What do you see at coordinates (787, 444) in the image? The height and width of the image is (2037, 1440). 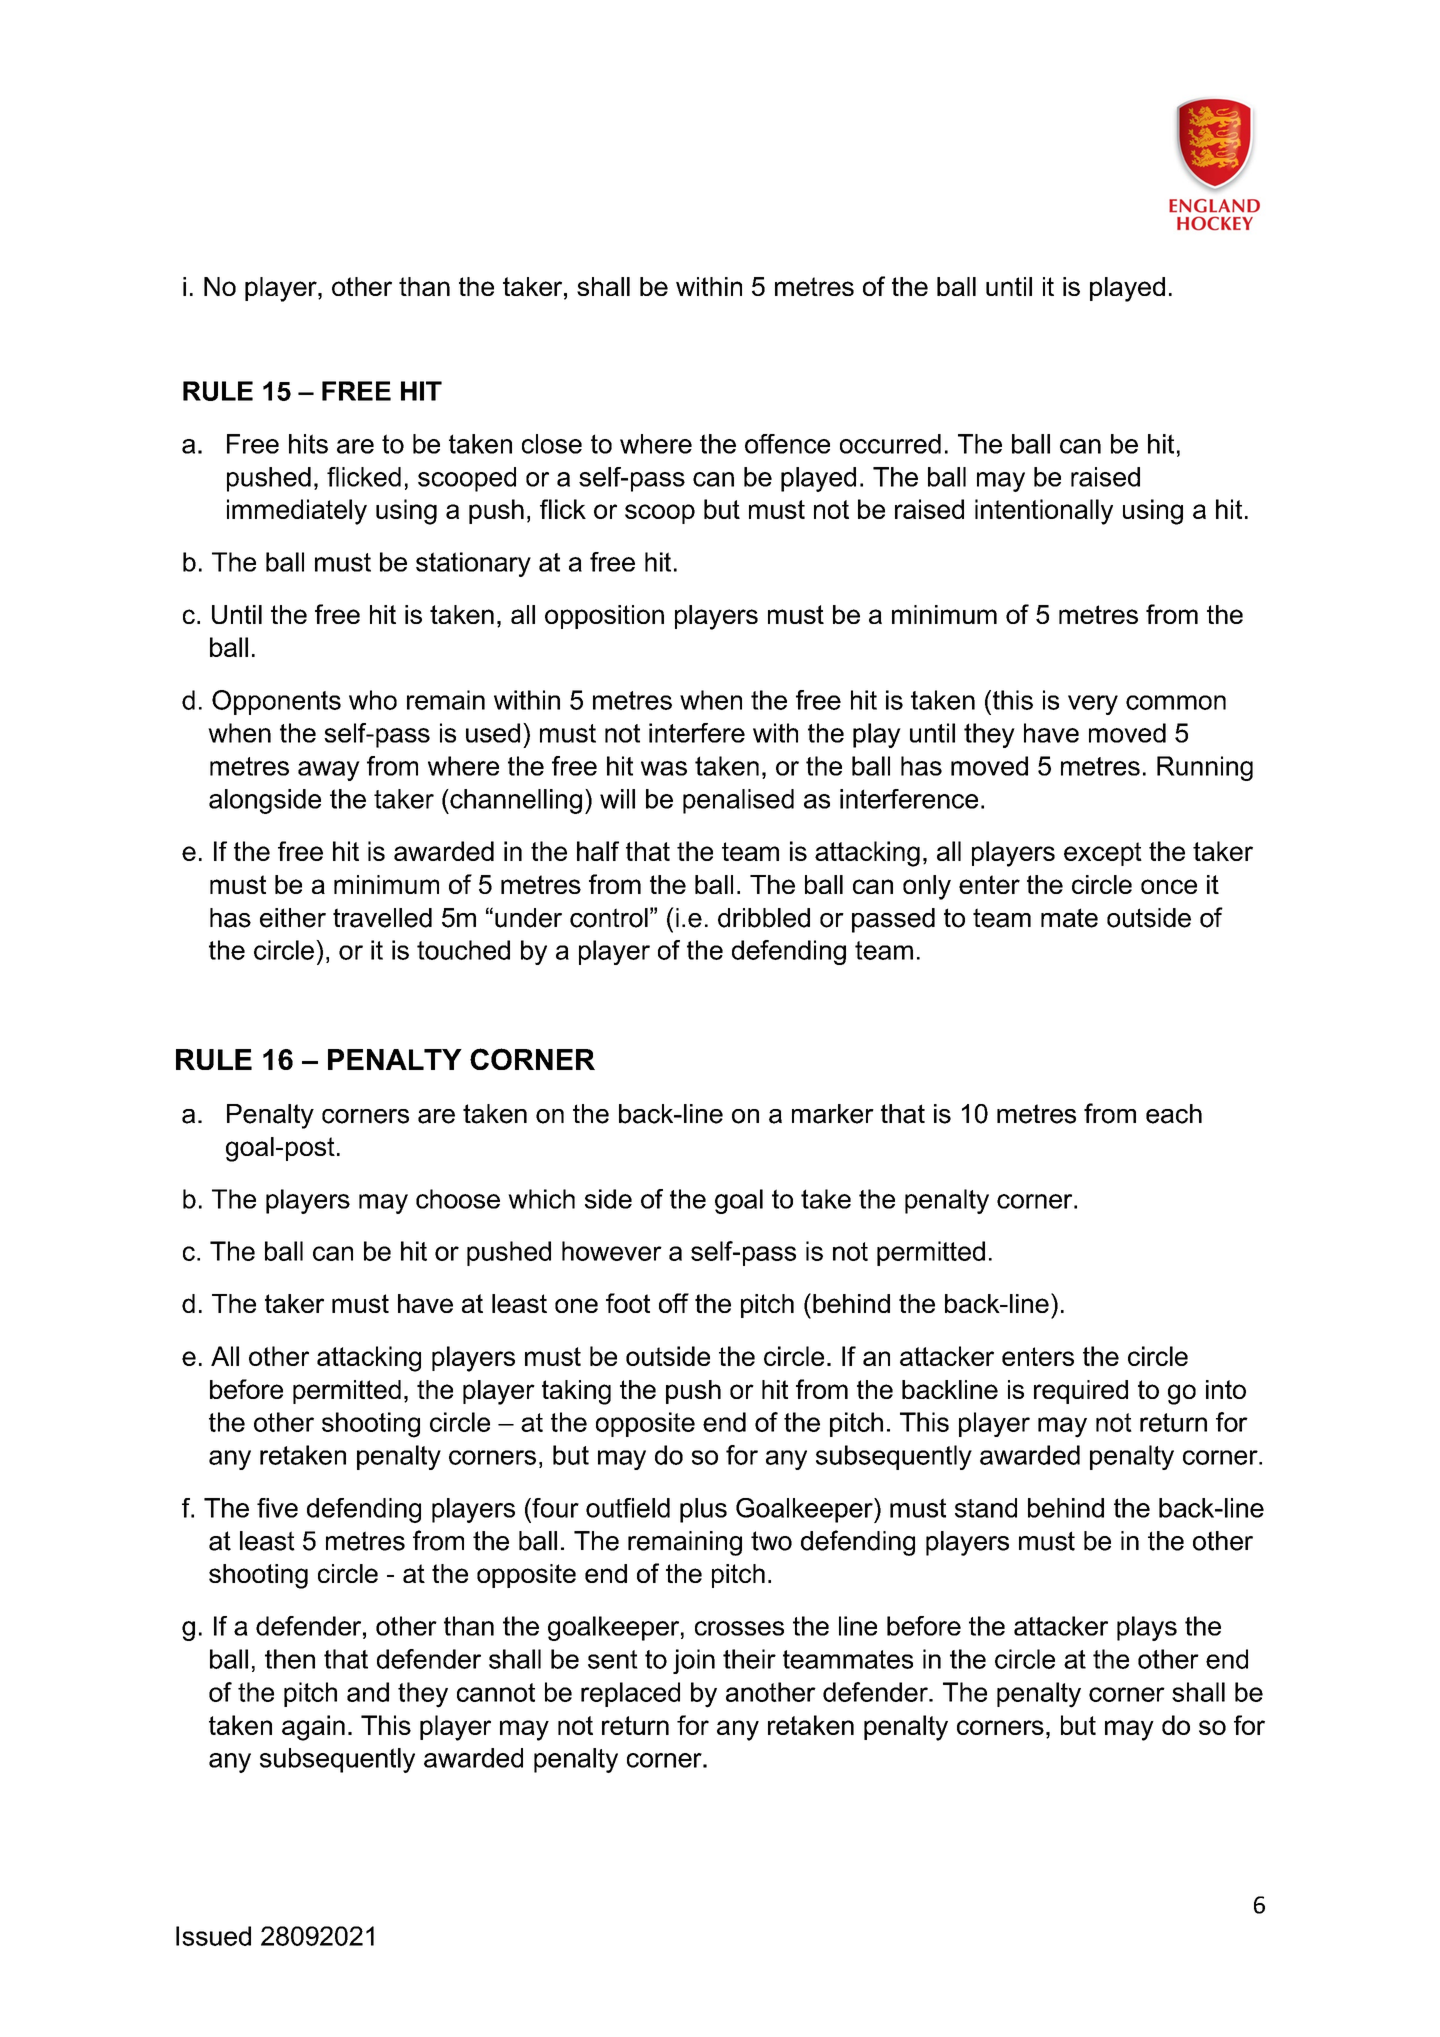 I see `offence` at bounding box center [787, 444].
